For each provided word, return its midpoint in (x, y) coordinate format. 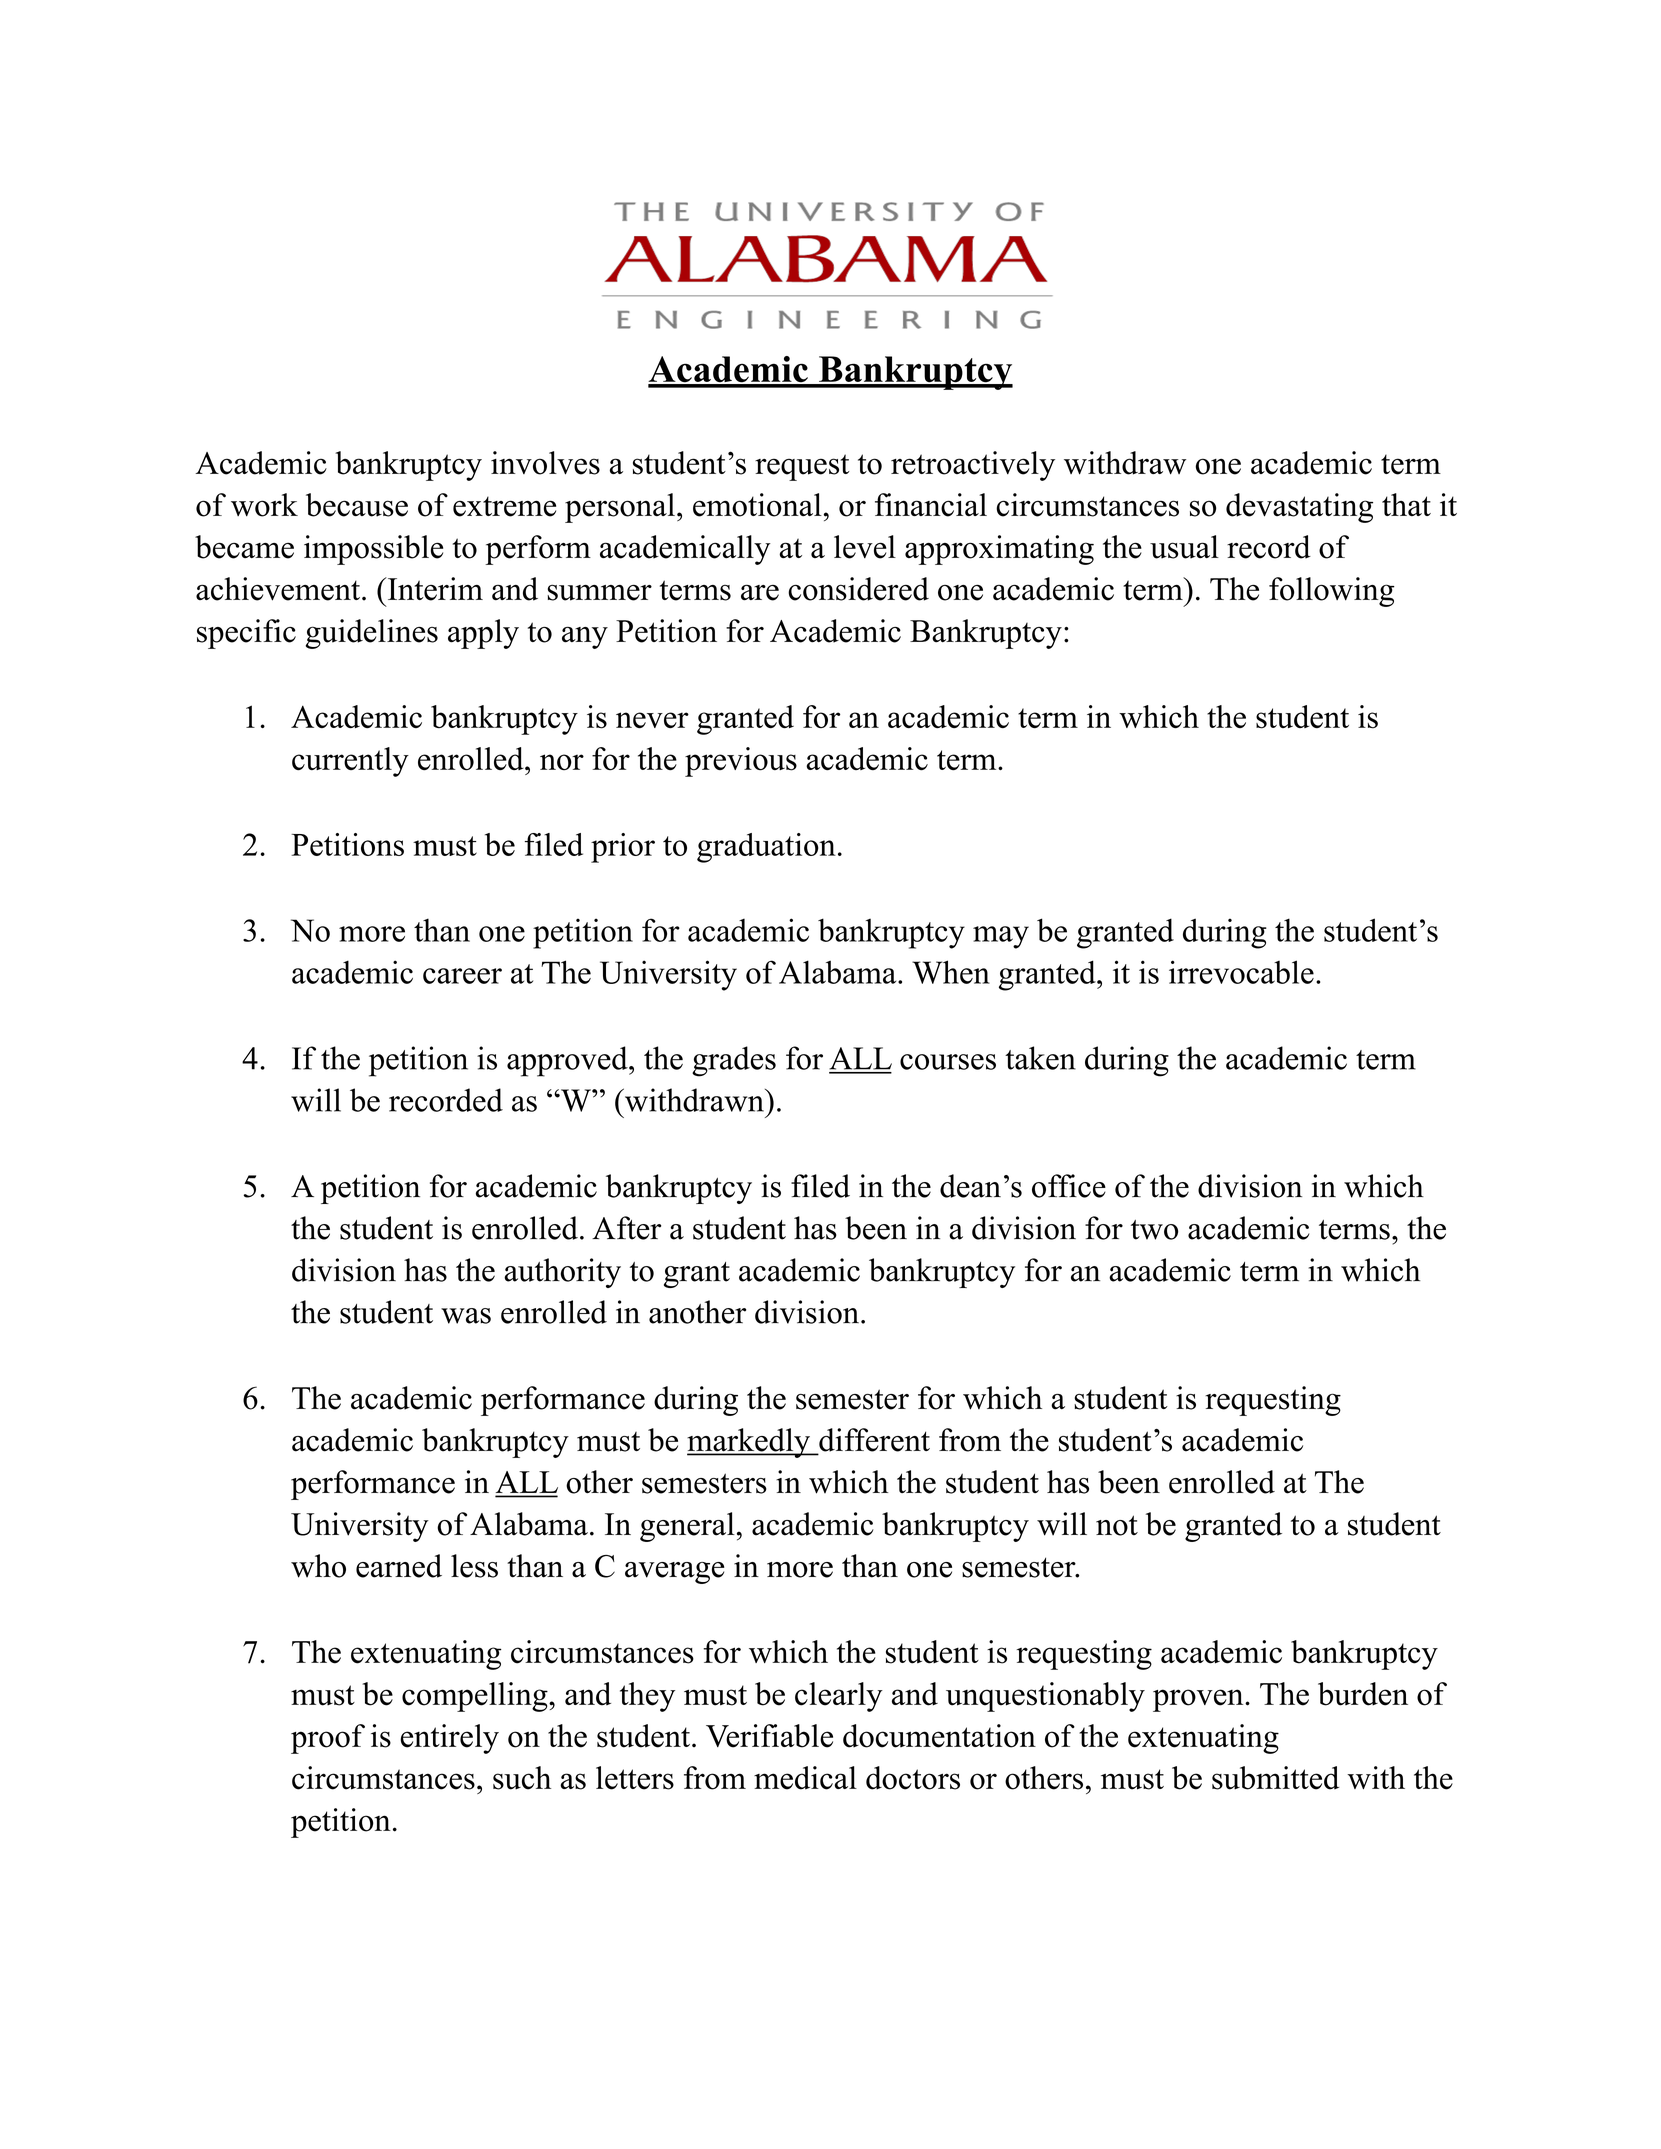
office (1069, 1186)
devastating (1299, 508)
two (1154, 1230)
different (873, 1441)
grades (734, 1061)
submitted (1275, 1778)
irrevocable (1241, 972)
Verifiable (769, 1736)
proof (328, 1739)
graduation (766, 848)
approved (568, 1061)
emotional (757, 505)
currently (350, 762)
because (357, 505)
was (466, 1316)
